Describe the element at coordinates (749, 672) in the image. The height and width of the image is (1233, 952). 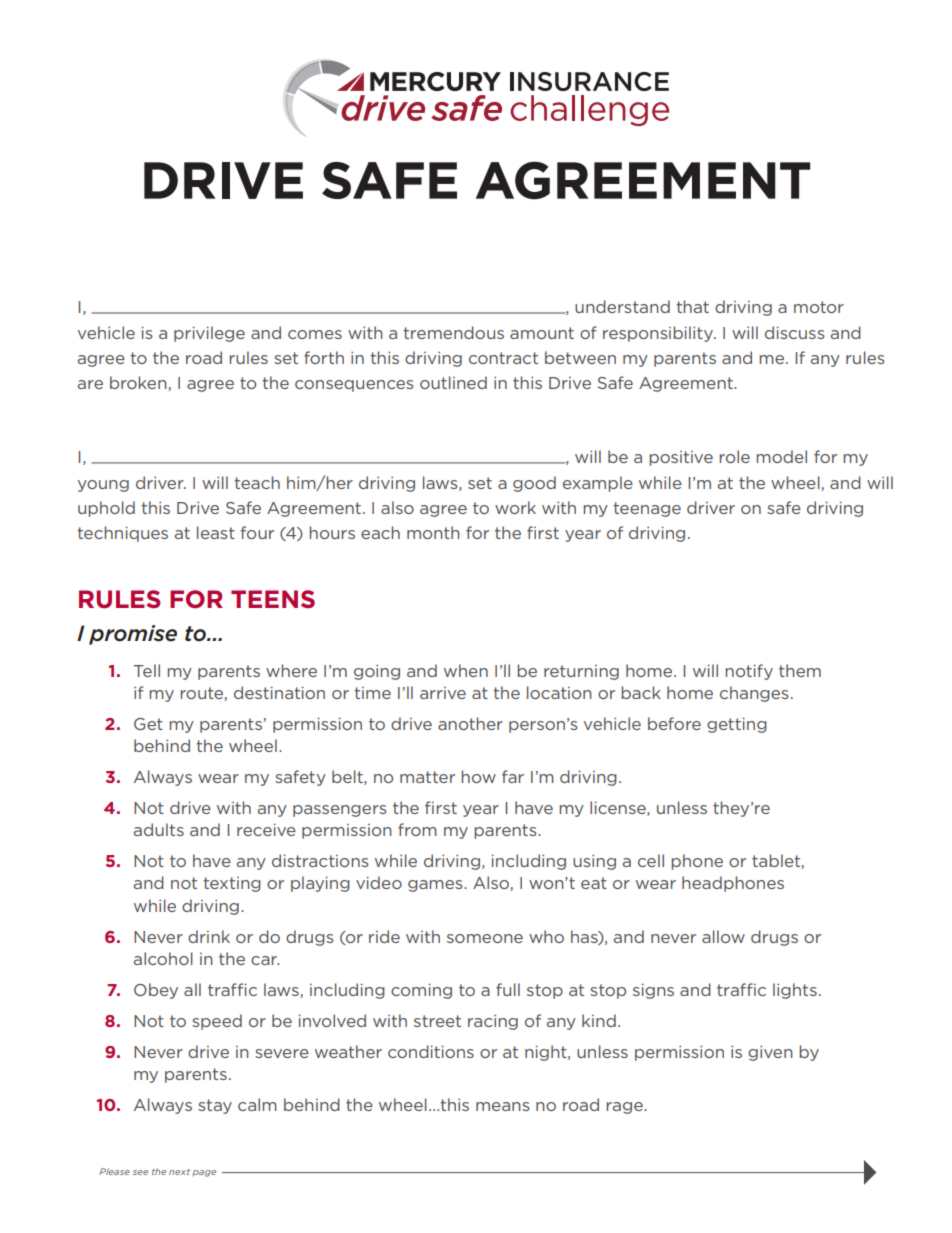
I see `notify` at that location.
